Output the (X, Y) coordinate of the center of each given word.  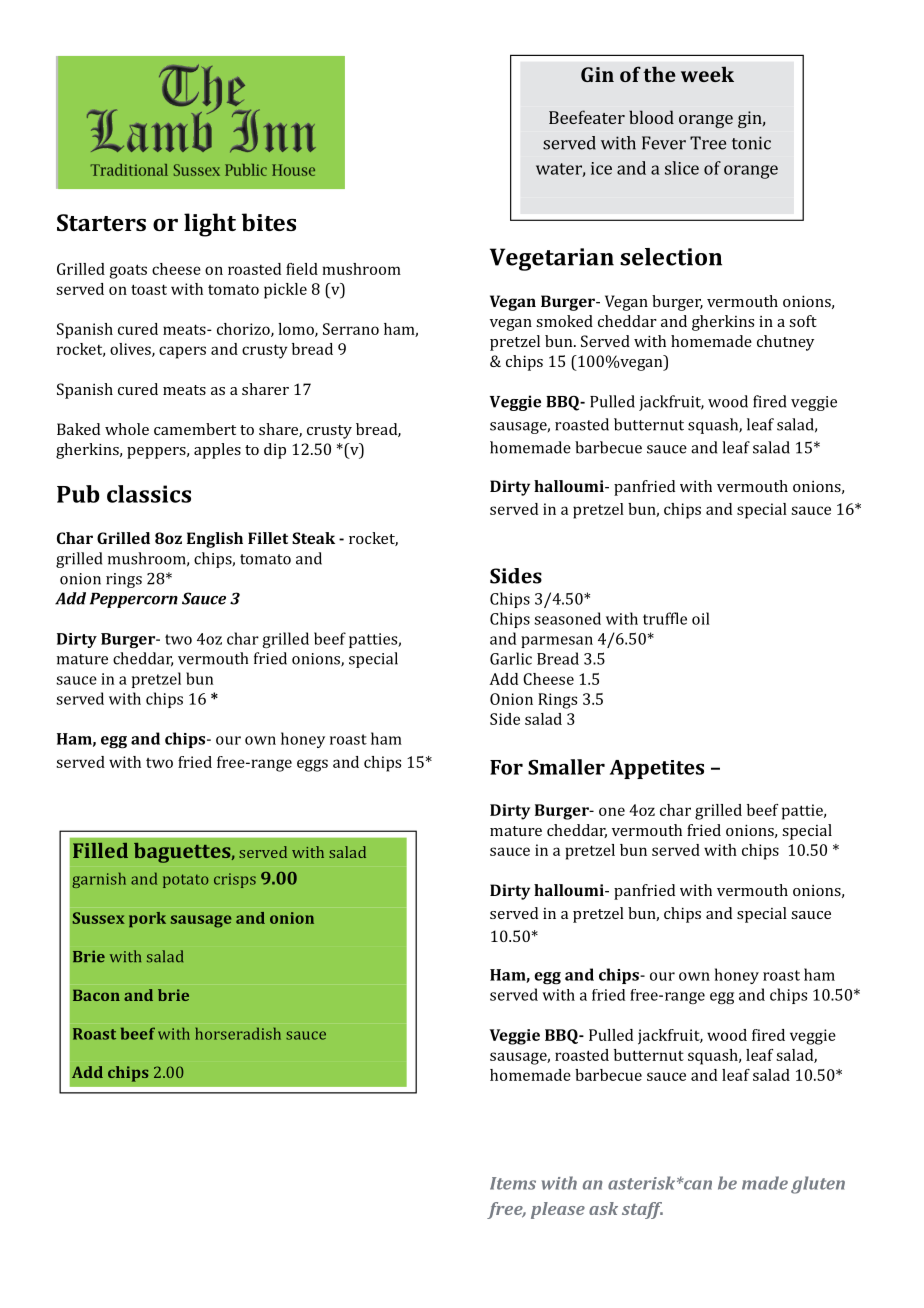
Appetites (657, 769)
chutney (785, 343)
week (707, 74)
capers (182, 352)
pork (147, 919)
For (506, 767)
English (215, 540)
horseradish (238, 1033)
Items (513, 1183)
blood (651, 117)
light (210, 225)
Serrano (351, 329)
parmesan (557, 642)
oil (701, 618)
